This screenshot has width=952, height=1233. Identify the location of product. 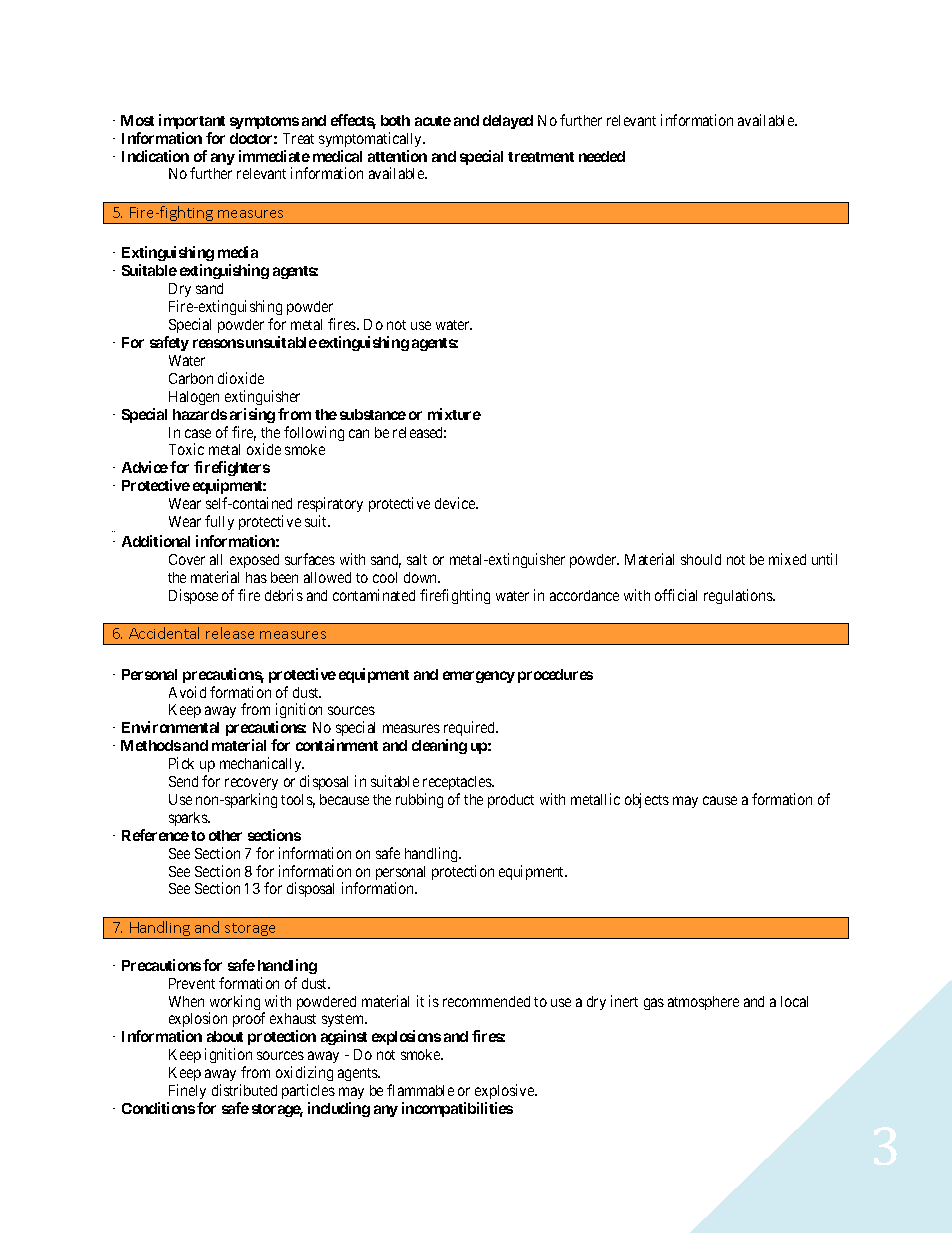
(511, 801).
